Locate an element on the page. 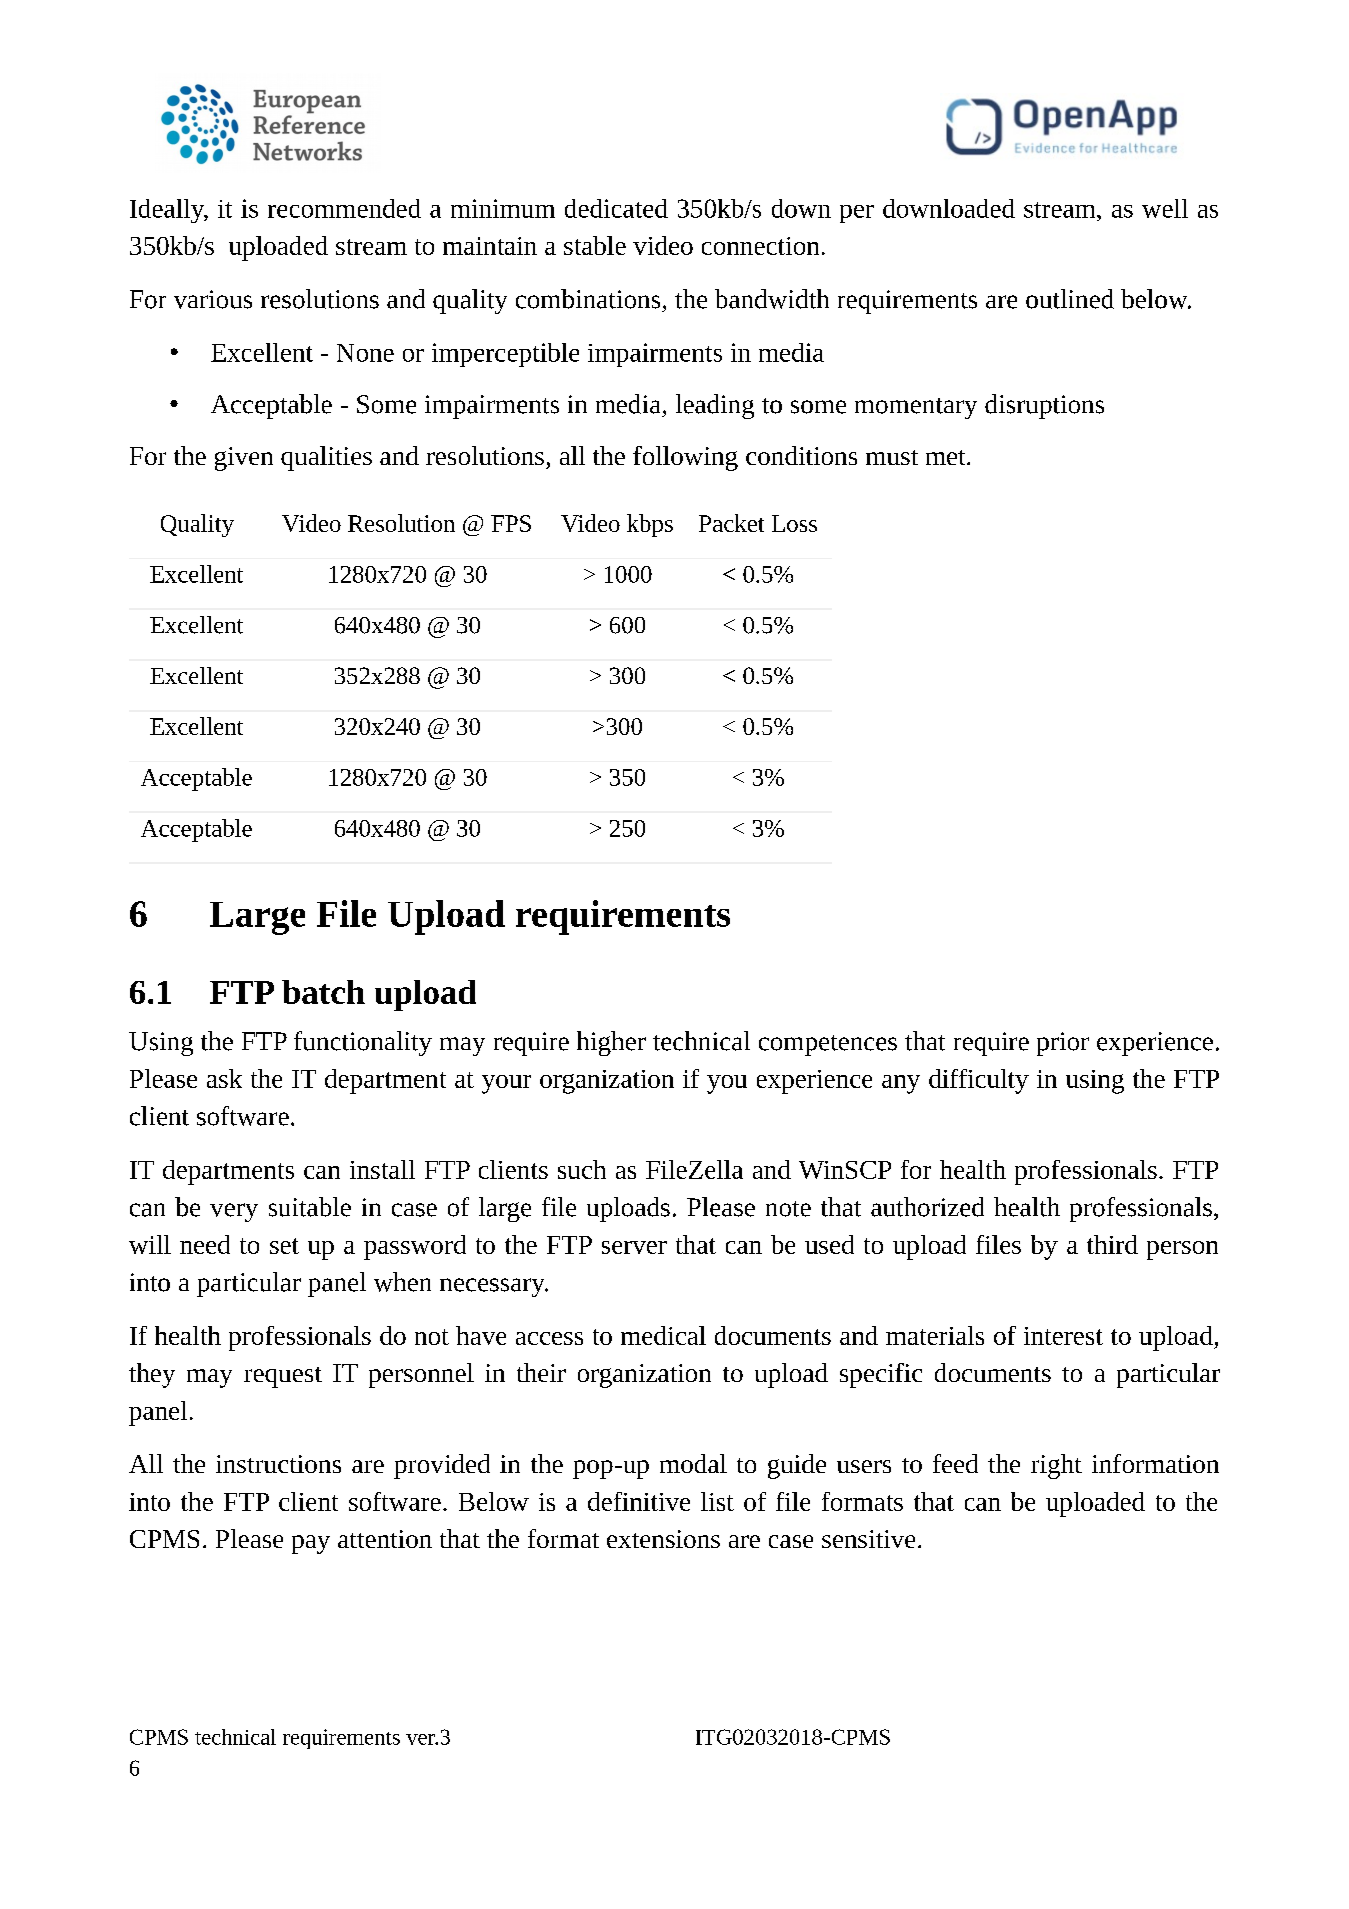  stable is located at coordinates (595, 245).
